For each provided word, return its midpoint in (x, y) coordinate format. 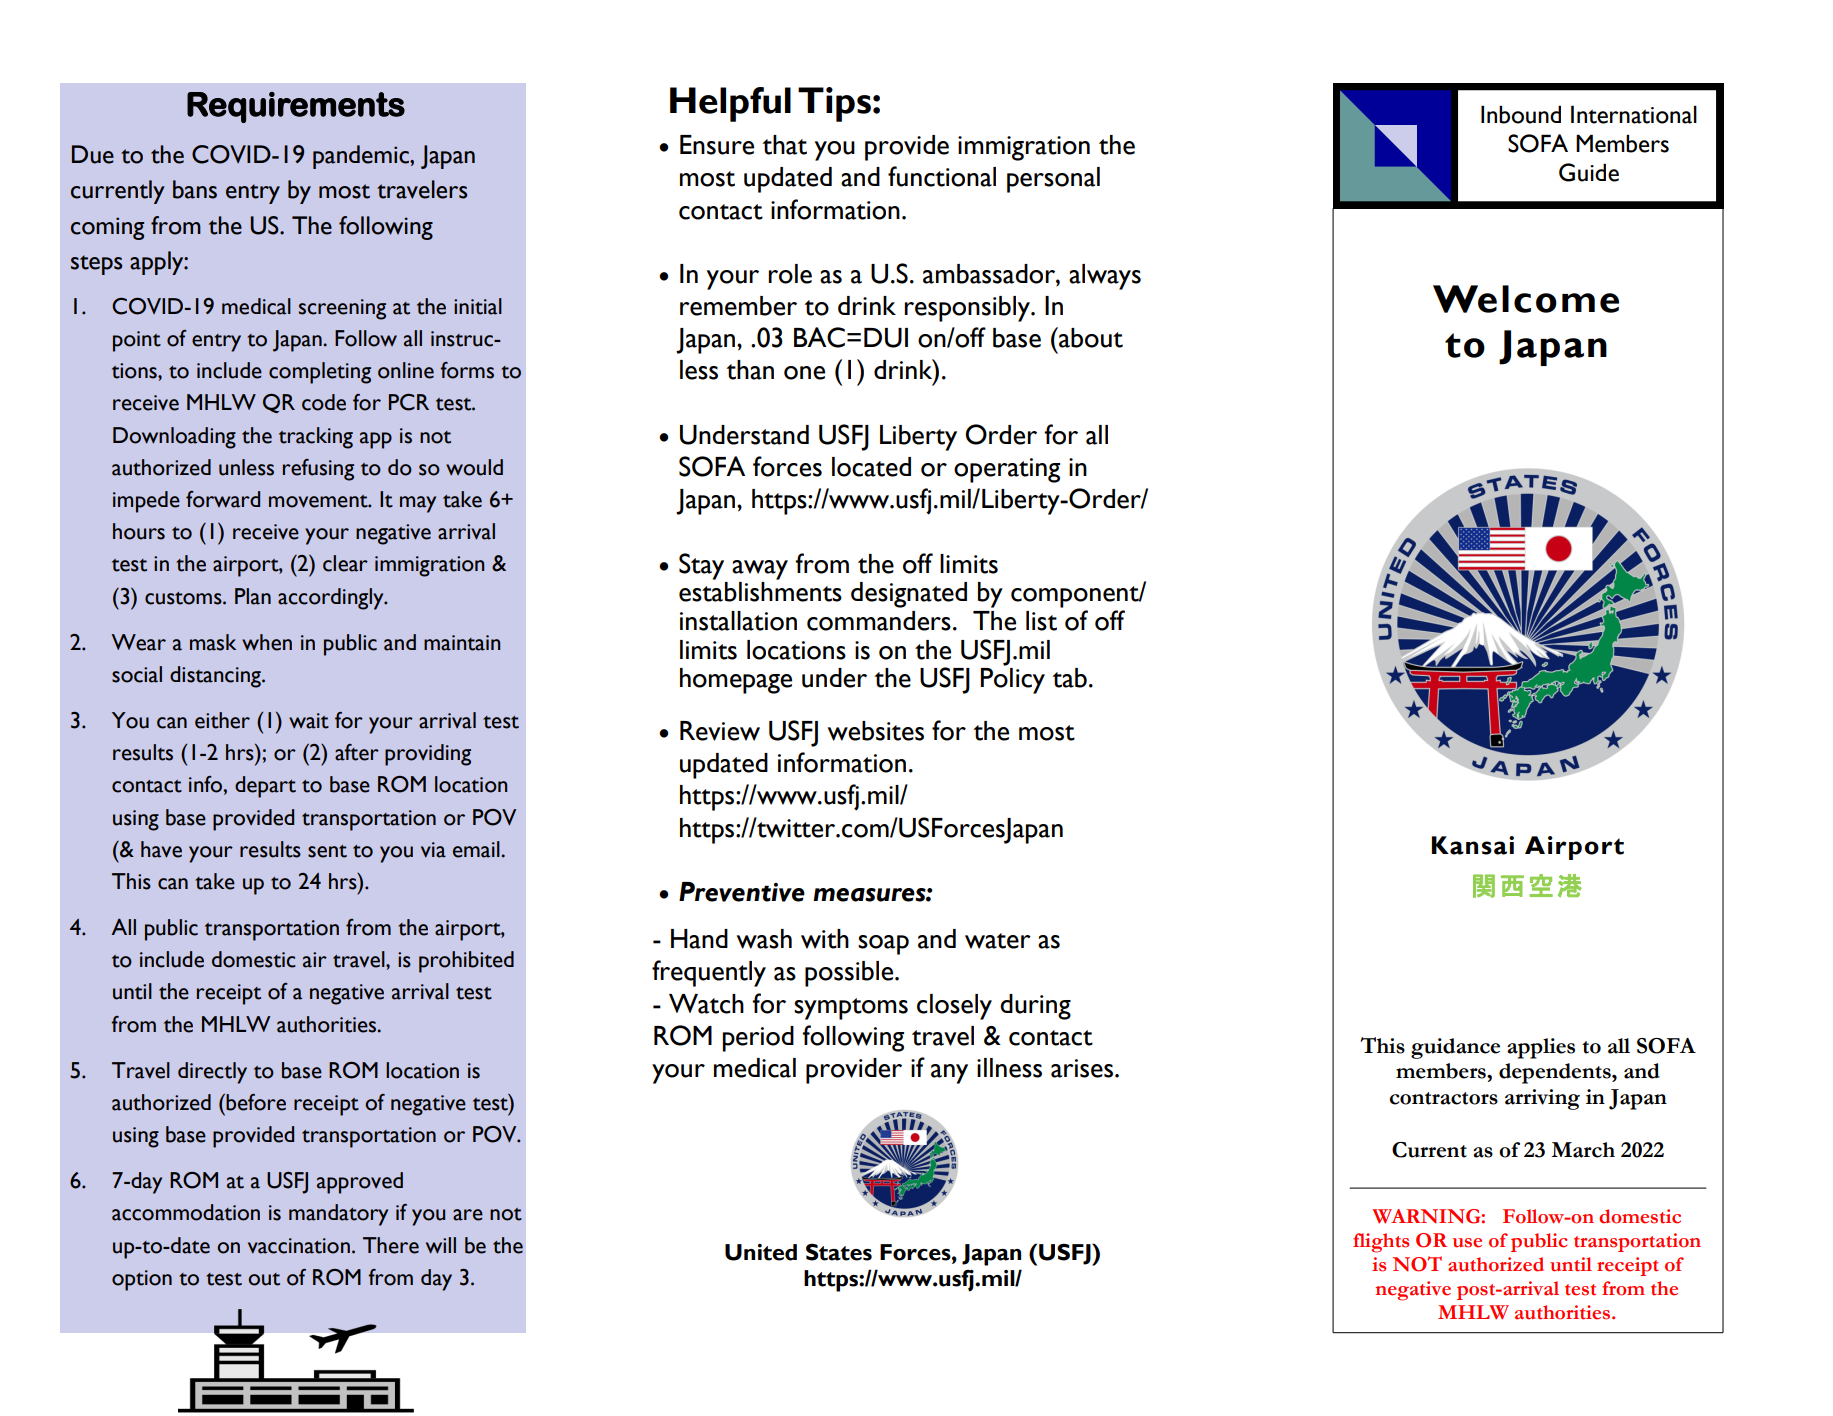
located (871, 467)
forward (223, 499)
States (839, 1252)
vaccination (299, 1246)
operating (1007, 470)
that (785, 145)
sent (327, 851)
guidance (1455, 1048)
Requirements (296, 107)
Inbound (1521, 114)
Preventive (742, 892)
